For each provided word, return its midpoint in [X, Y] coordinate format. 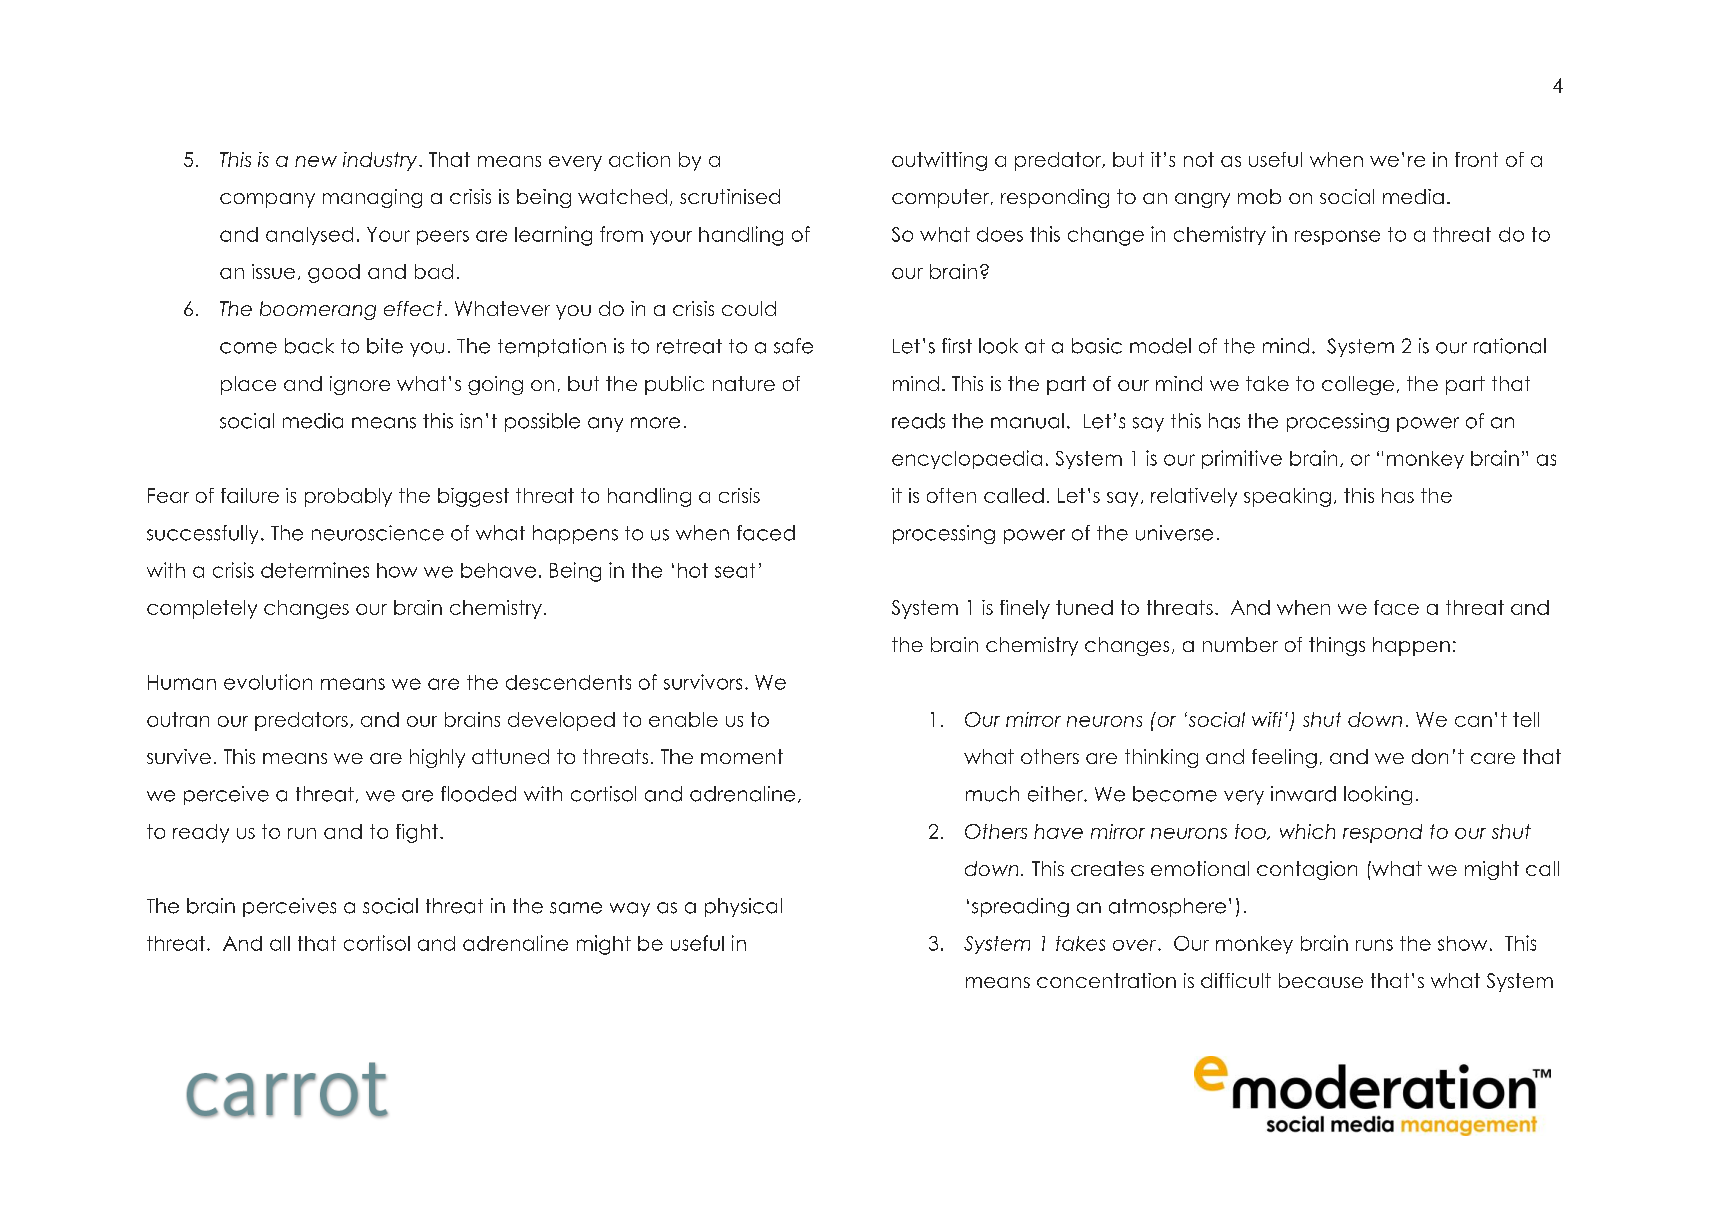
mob [1259, 196]
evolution [268, 682]
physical [743, 907]
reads [918, 421]
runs [1374, 945]
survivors [703, 682]
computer [942, 198]
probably [348, 497]
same [576, 908]
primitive [1242, 459]
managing [372, 198]
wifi [1267, 719]
